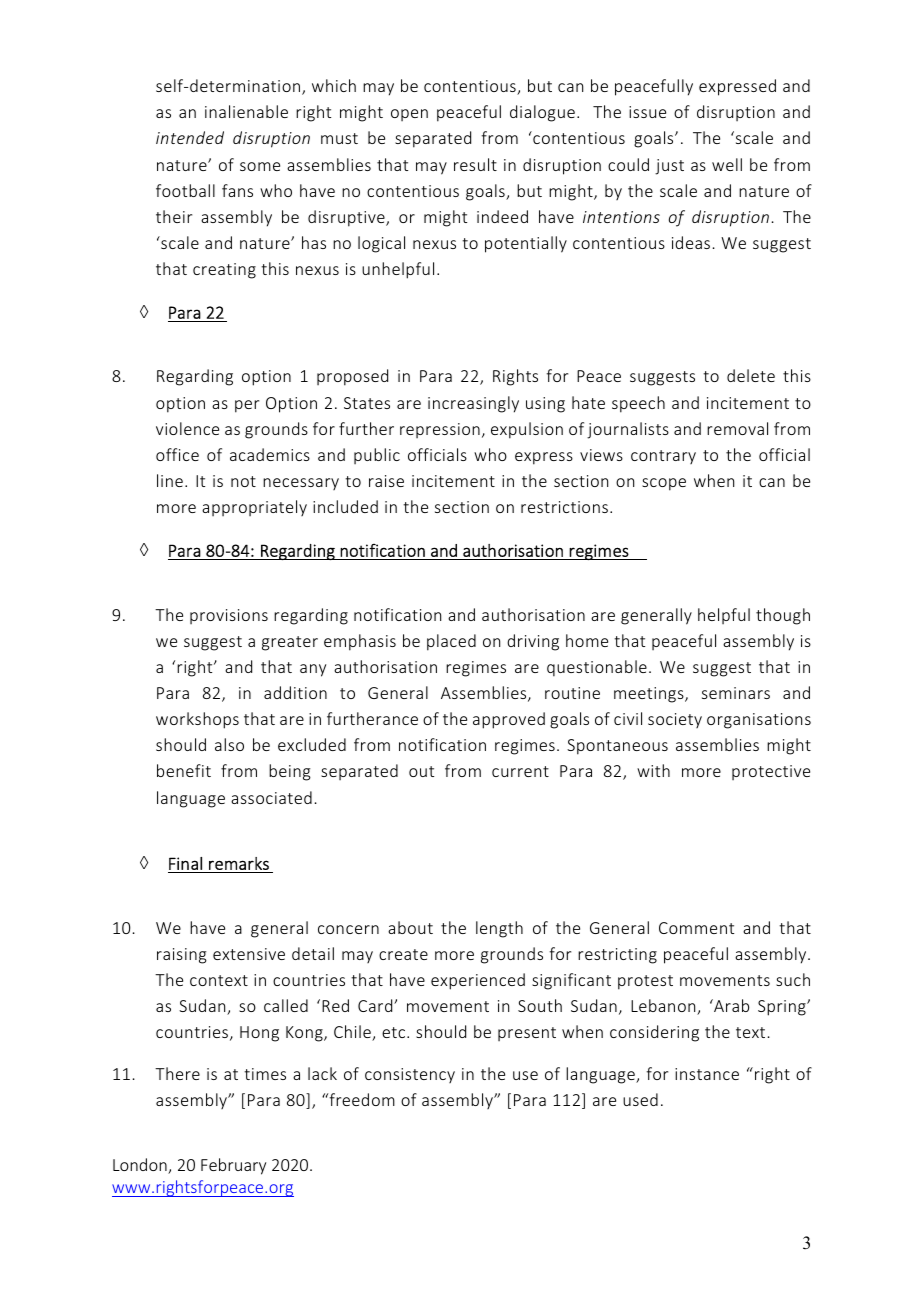  Describe the element at coordinates (499, 929) in the document. I see `length` at that location.
